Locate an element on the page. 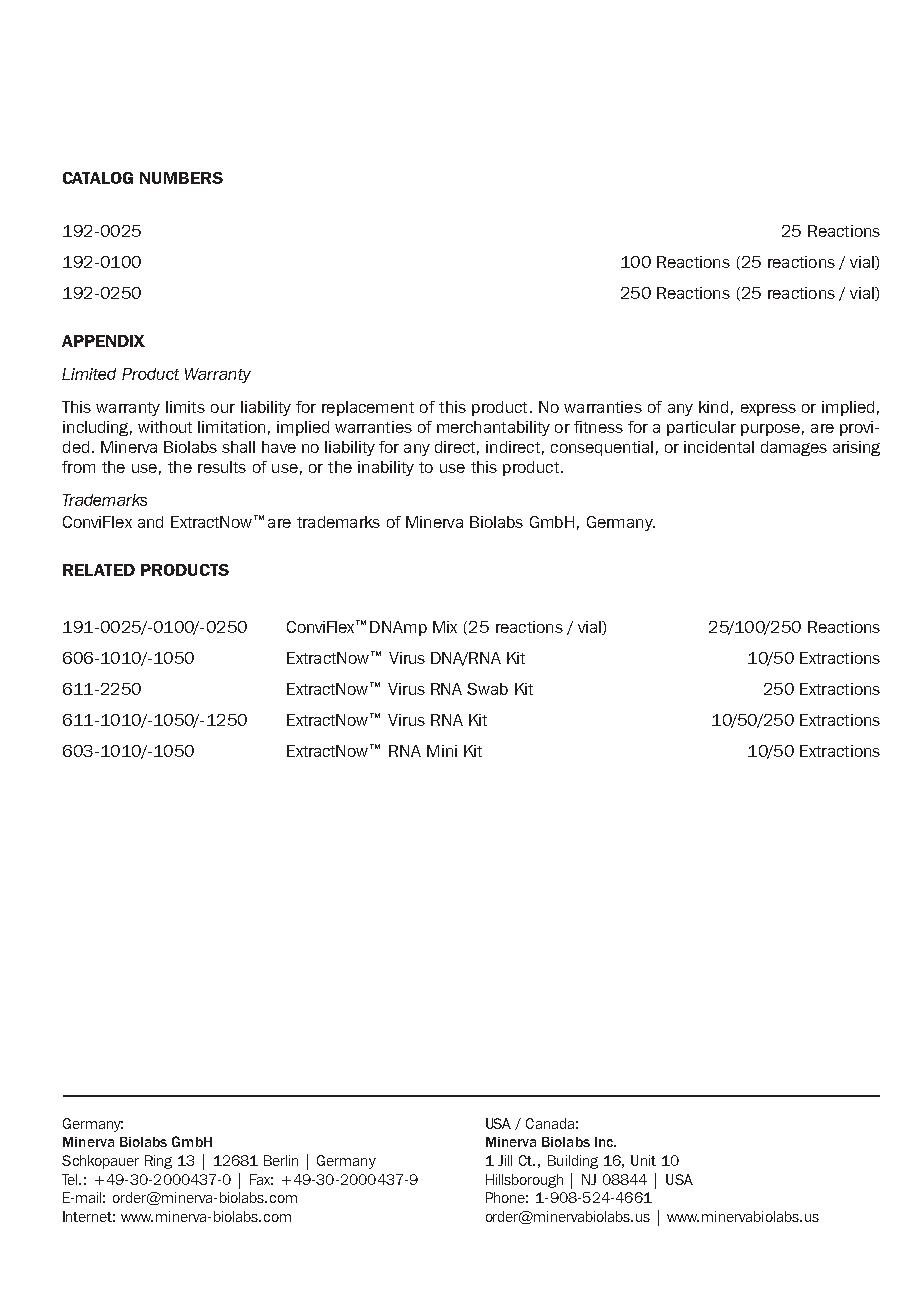 The width and height of the page is (924, 1308). and is located at coordinates (150, 522).
